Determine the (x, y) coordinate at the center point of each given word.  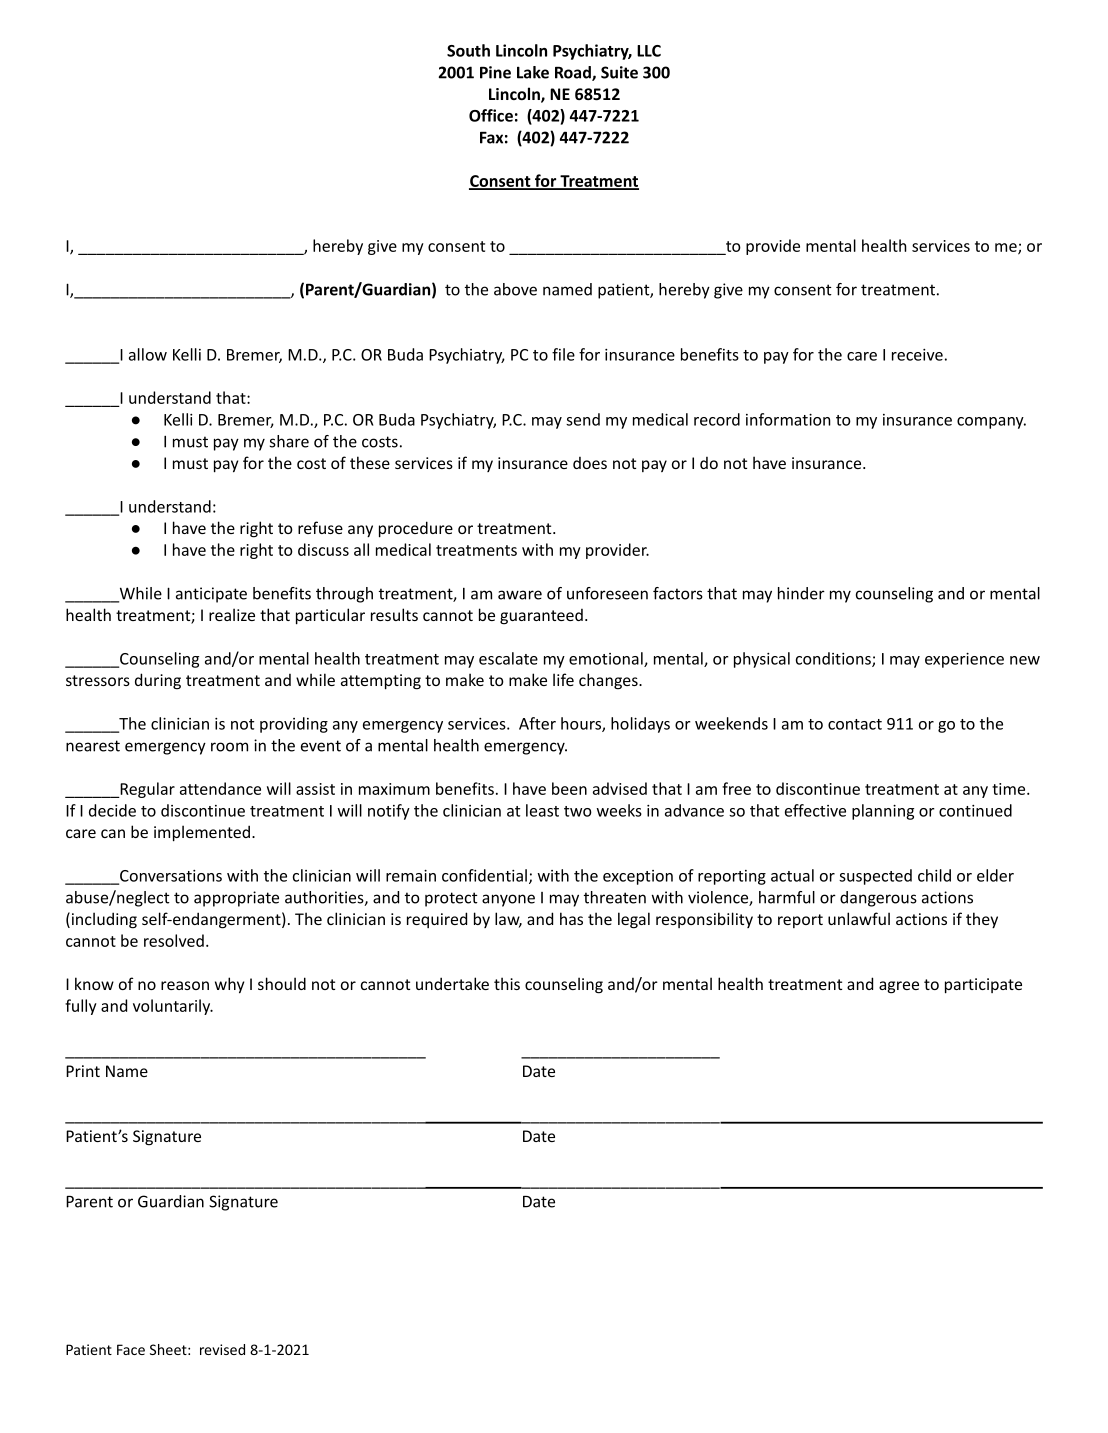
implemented (202, 833)
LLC (649, 51)
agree (899, 987)
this (507, 983)
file (563, 354)
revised (222, 1349)
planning (883, 812)
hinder (801, 593)
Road (574, 73)
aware (520, 595)
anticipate (211, 595)
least (542, 810)
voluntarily (173, 1007)
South (468, 50)
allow (148, 354)
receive (917, 355)
